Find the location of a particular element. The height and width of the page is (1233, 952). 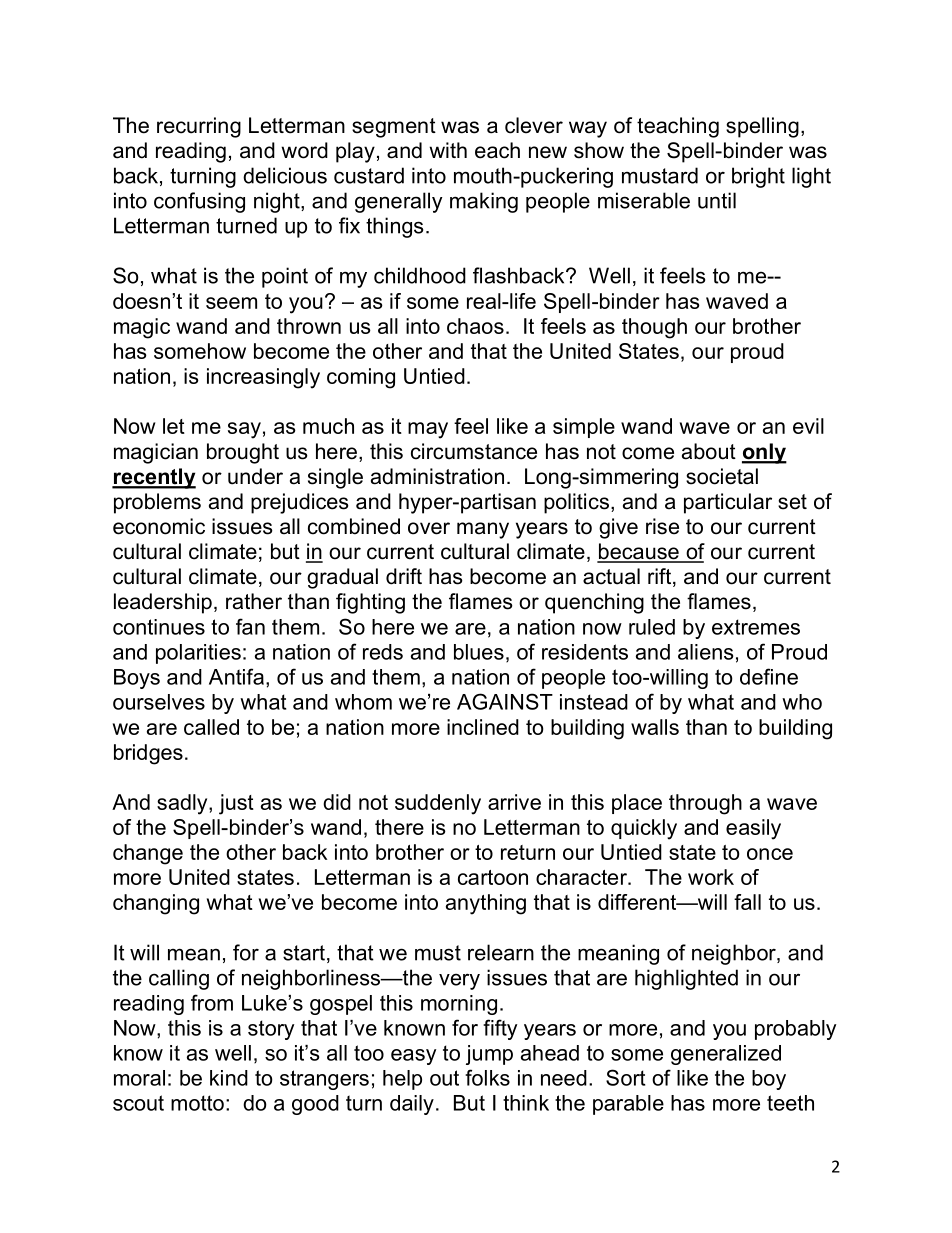

inclined is located at coordinates (483, 727).
